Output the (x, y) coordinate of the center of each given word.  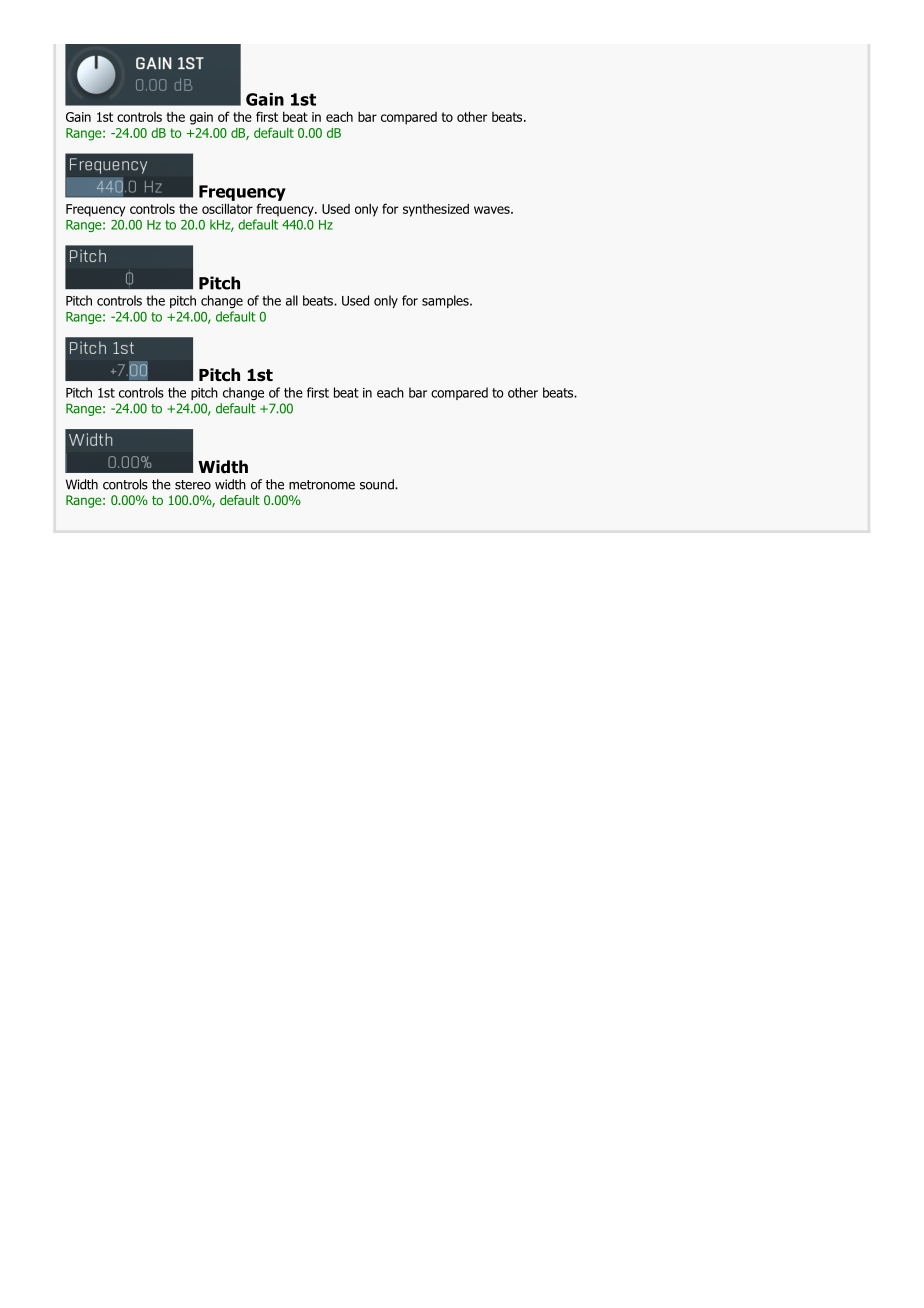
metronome (322, 485)
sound (378, 484)
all (292, 300)
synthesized (436, 210)
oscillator (227, 208)
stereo (193, 485)
